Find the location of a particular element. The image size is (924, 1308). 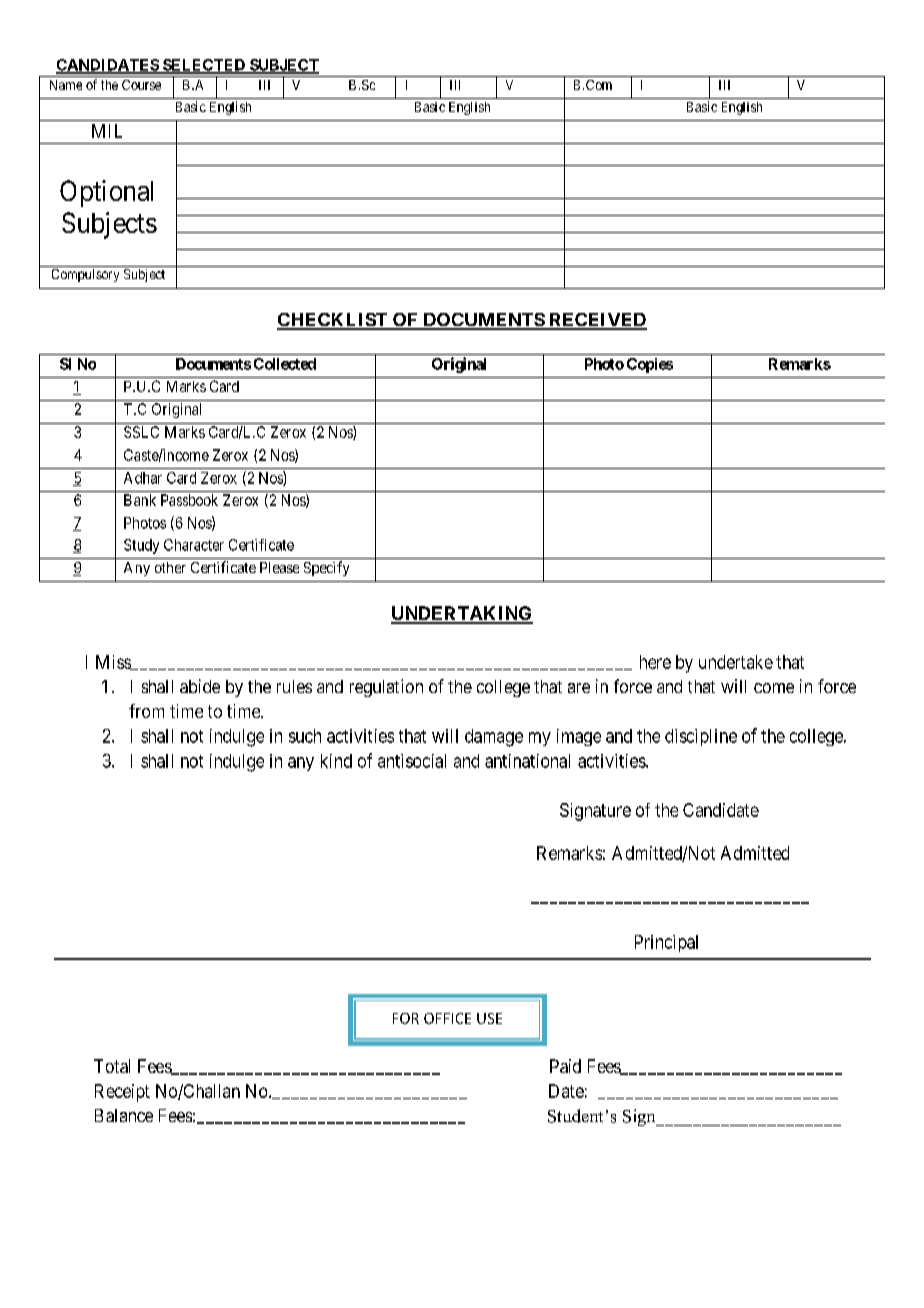

Compulsory is located at coordinates (85, 275).
